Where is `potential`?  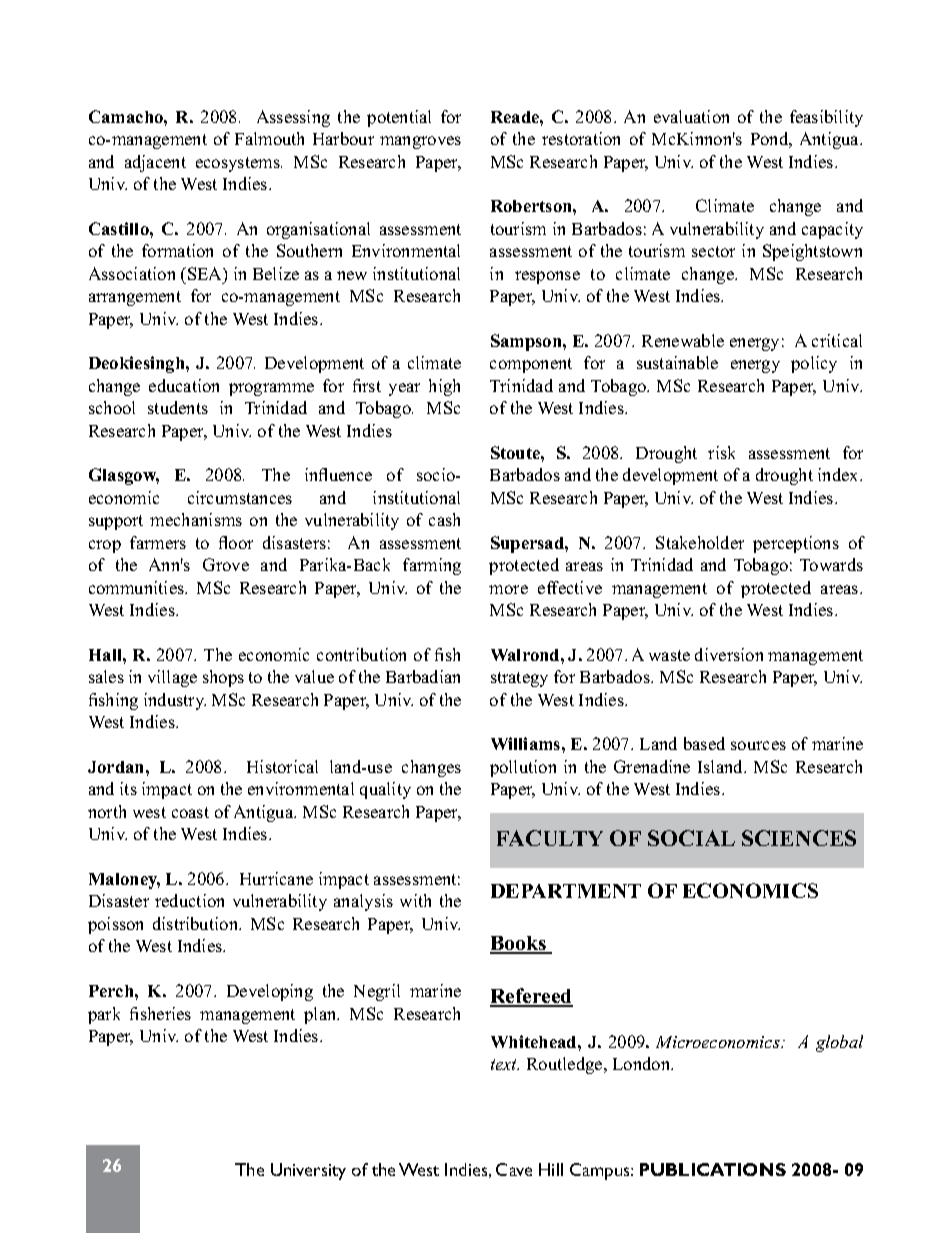 potential is located at coordinates (399, 118).
